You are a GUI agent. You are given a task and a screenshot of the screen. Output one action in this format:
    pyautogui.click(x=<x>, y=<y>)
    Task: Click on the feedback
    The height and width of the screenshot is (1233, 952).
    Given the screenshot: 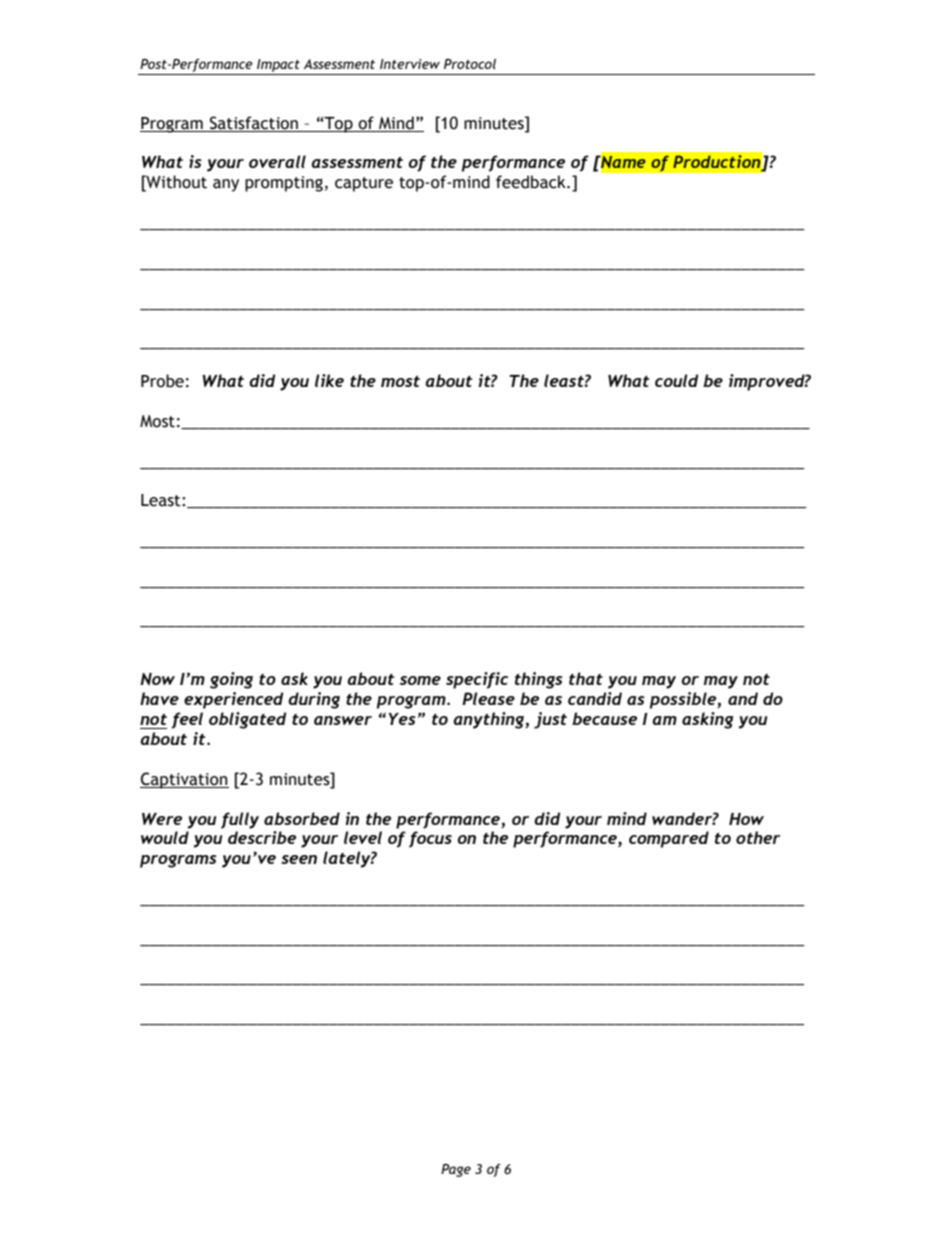 What is the action you would take?
    pyautogui.click(x=532, y=182)
